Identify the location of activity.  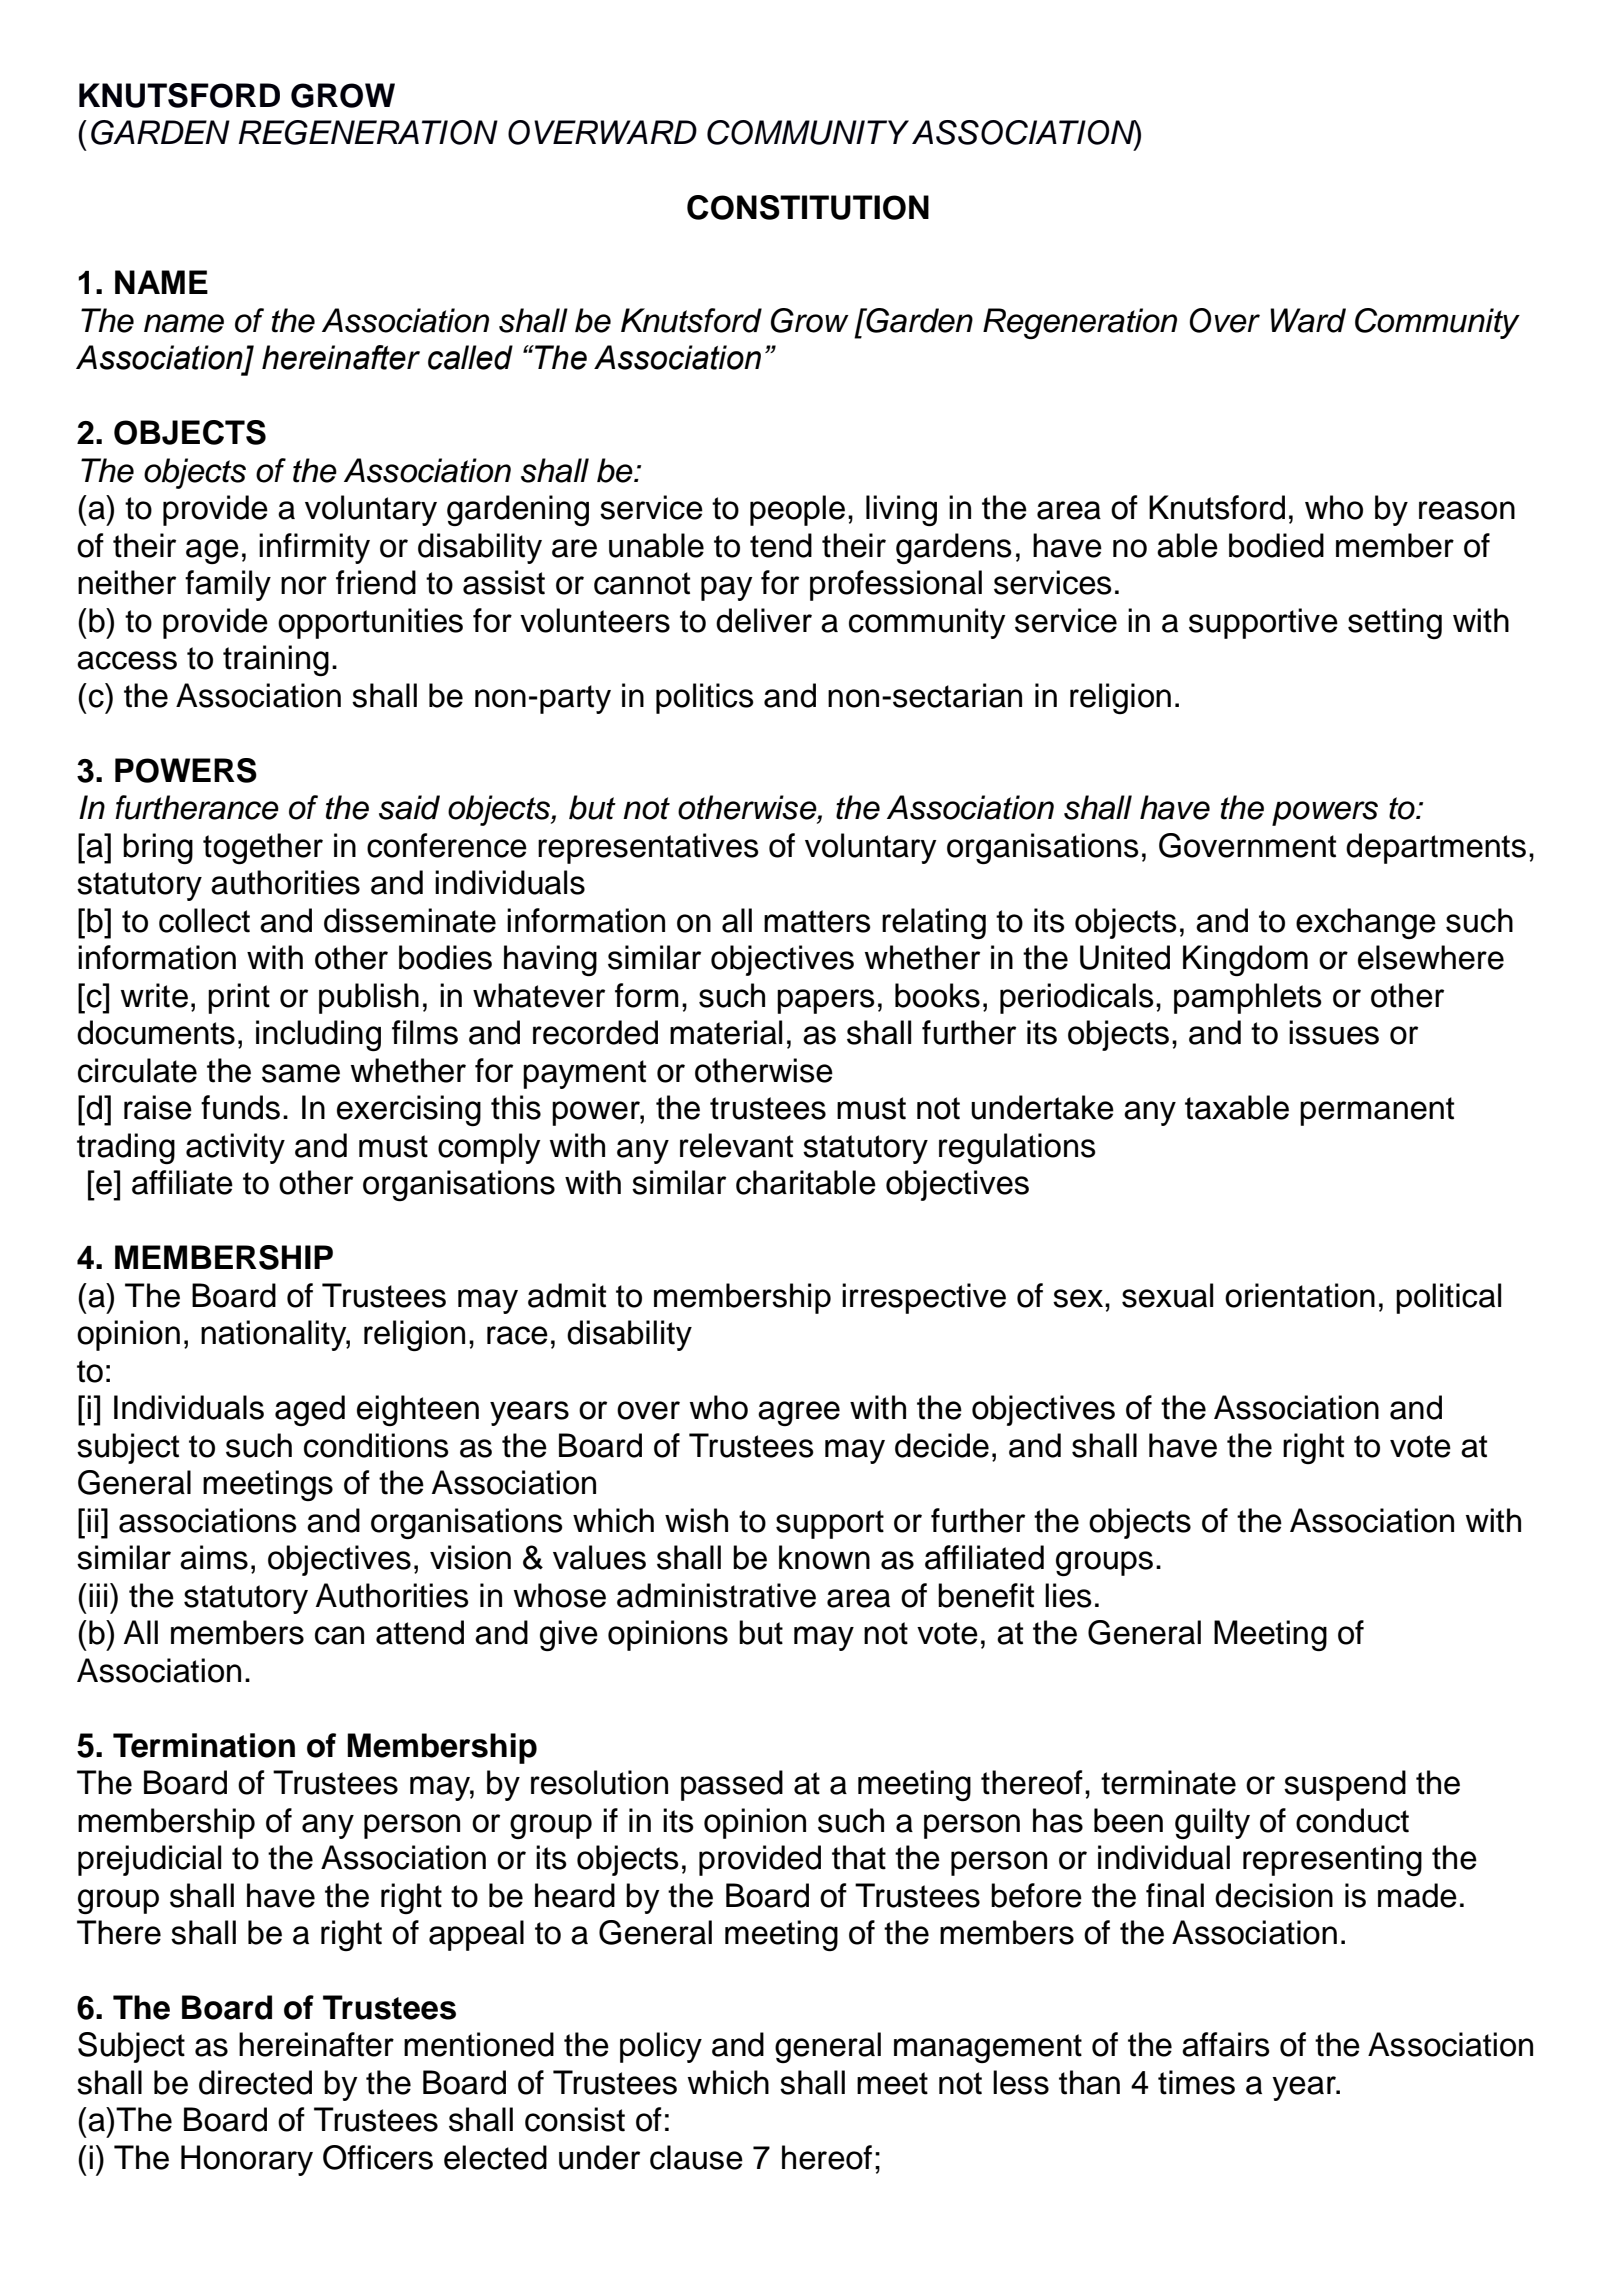
(235, 1148).
